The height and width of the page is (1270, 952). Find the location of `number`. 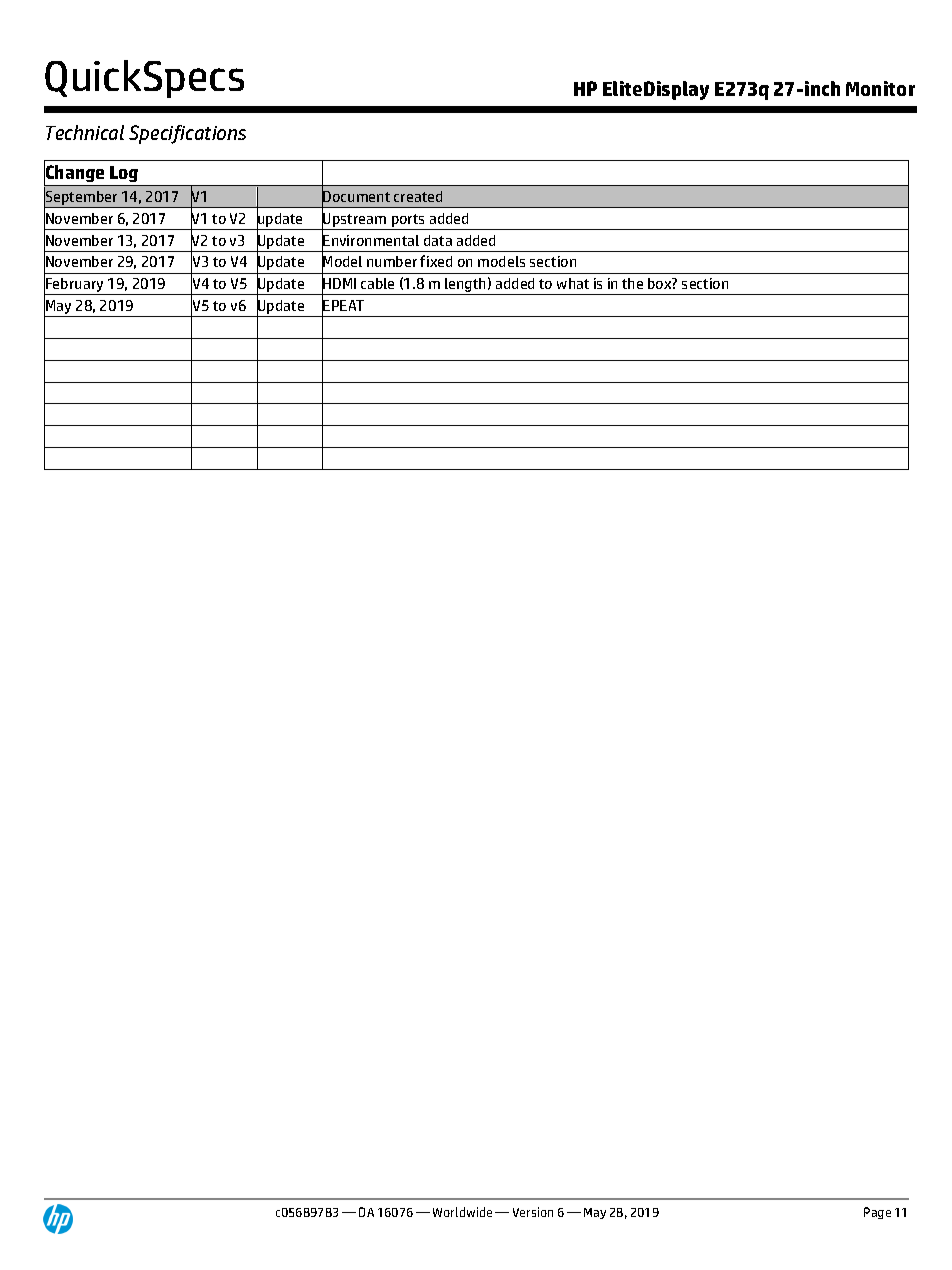

number is located at coordinates (392, 261).
